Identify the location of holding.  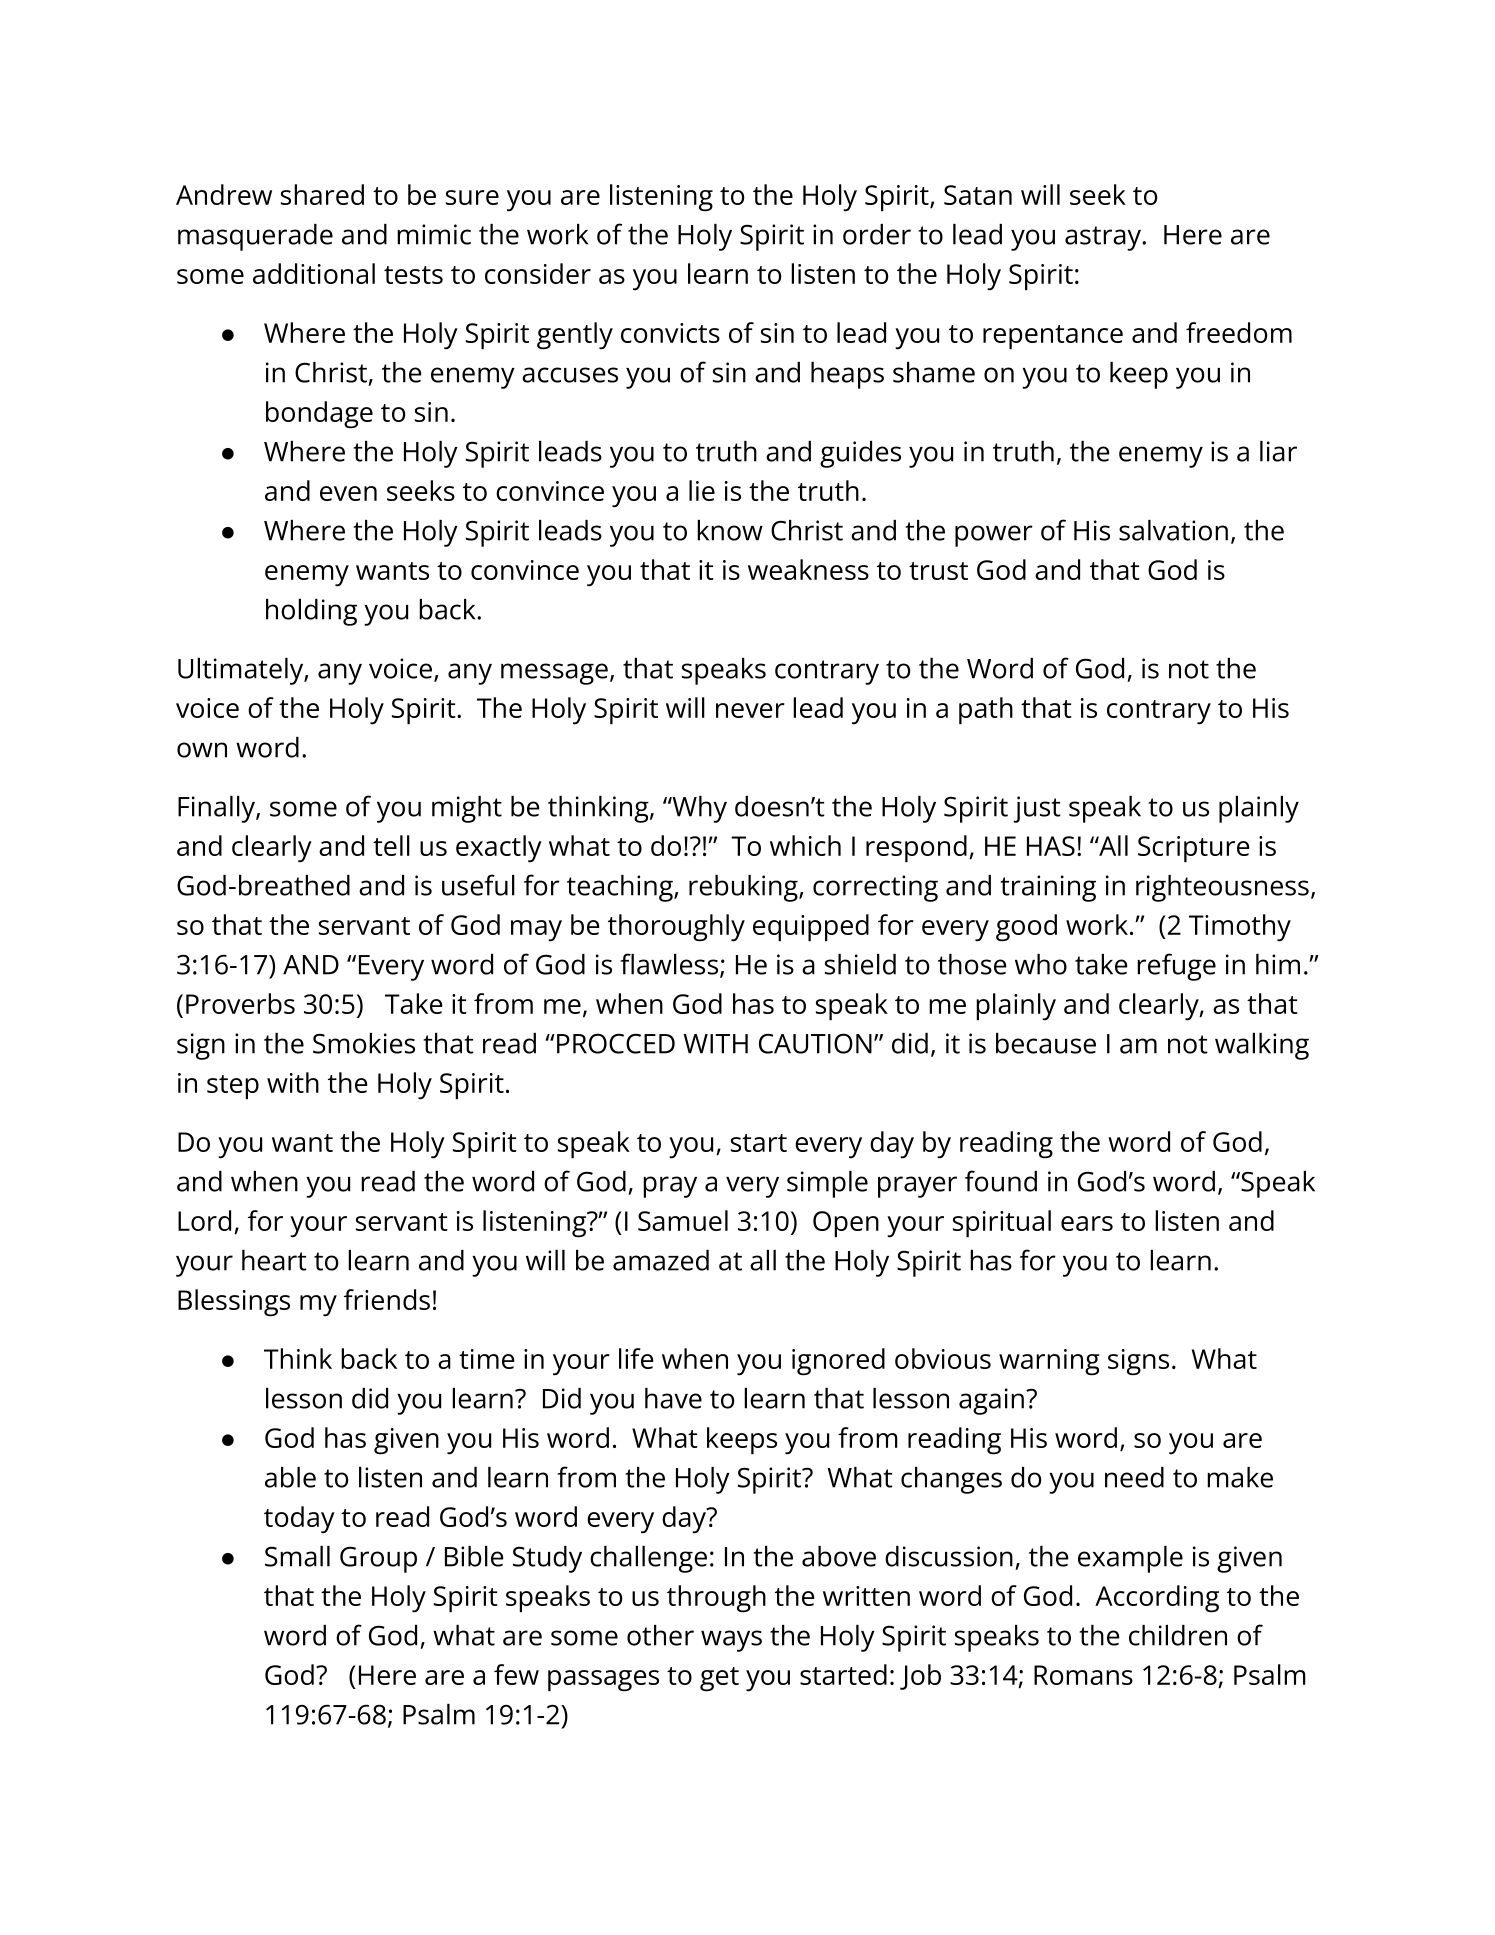
(311, 612).
